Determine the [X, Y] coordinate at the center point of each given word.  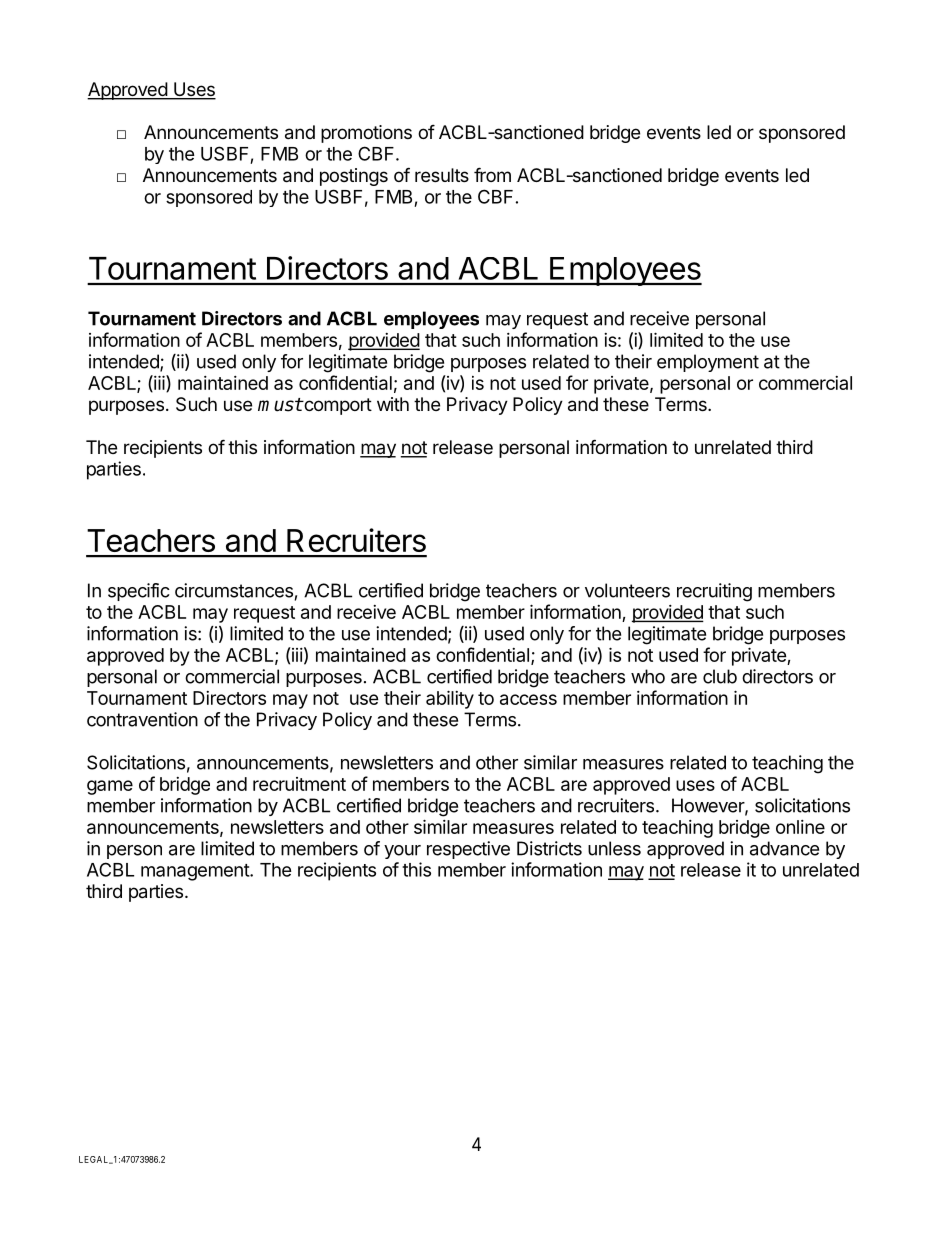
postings [354, 177]
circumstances [234, 590]
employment [708, 363]
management [196, 872]
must [280, 405]
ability [450, 699]
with [393, 404]
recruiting [714, 592]
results [442, 175]
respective [468, 850]
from [492, 174]
